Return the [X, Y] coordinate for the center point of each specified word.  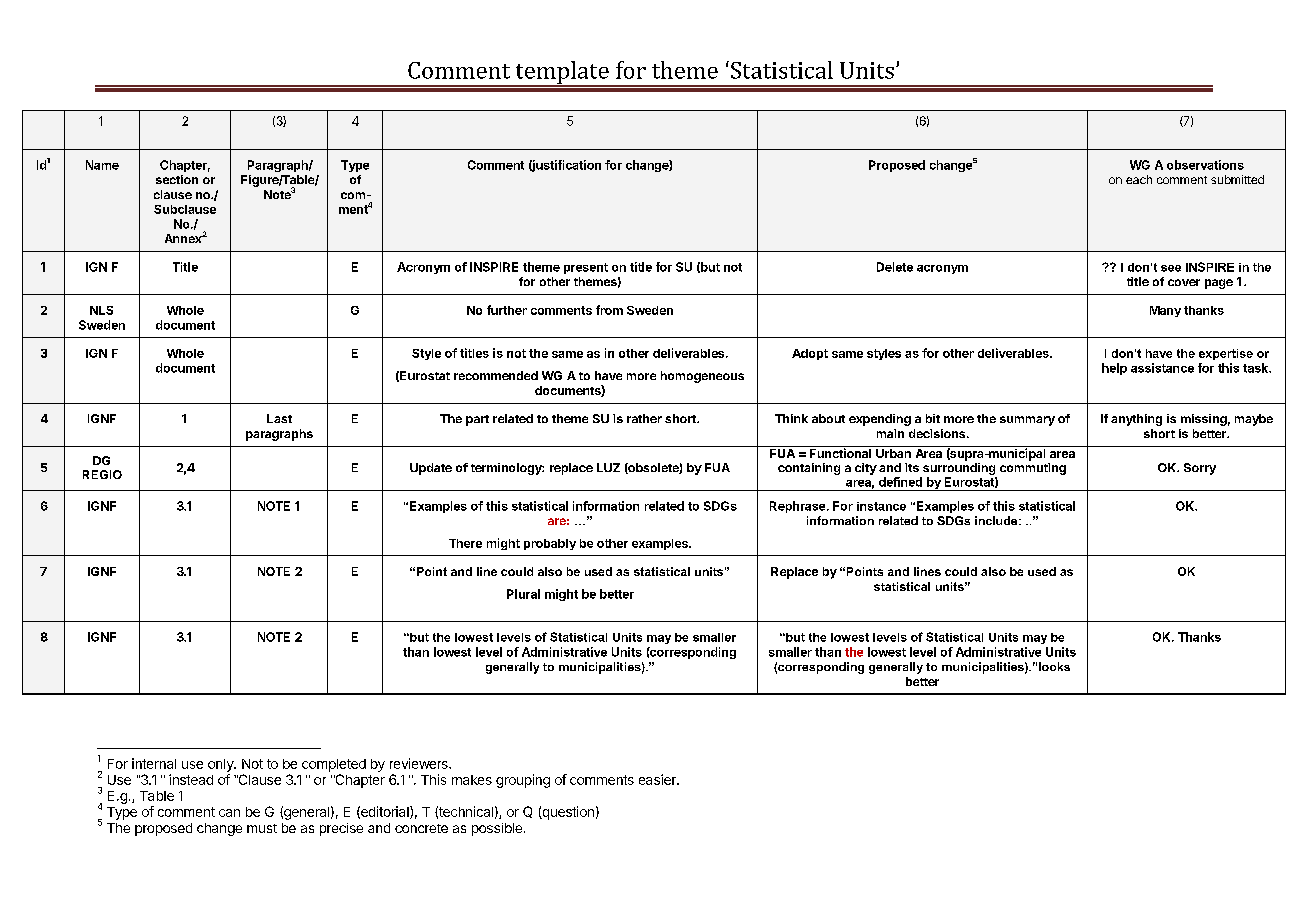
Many [1165, 311]
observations [1205, 165]
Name [102, 165]
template [562, 73]
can [229, 813]
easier [658, 779]
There [465, 543]
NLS [101, 310]
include [997, 520]
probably [550, 544]
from [609, 310]
